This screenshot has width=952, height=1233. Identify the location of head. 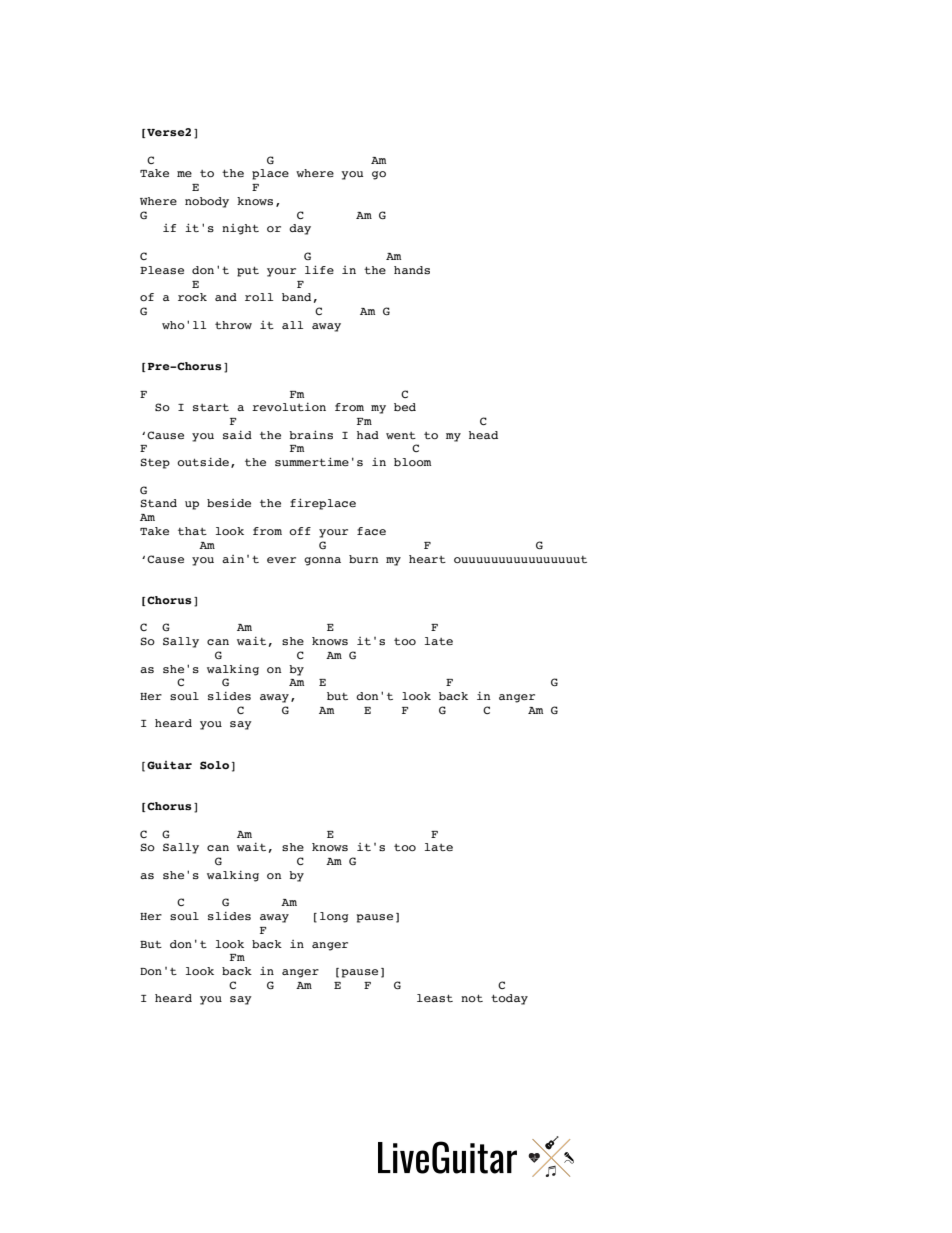
(483, 435).
